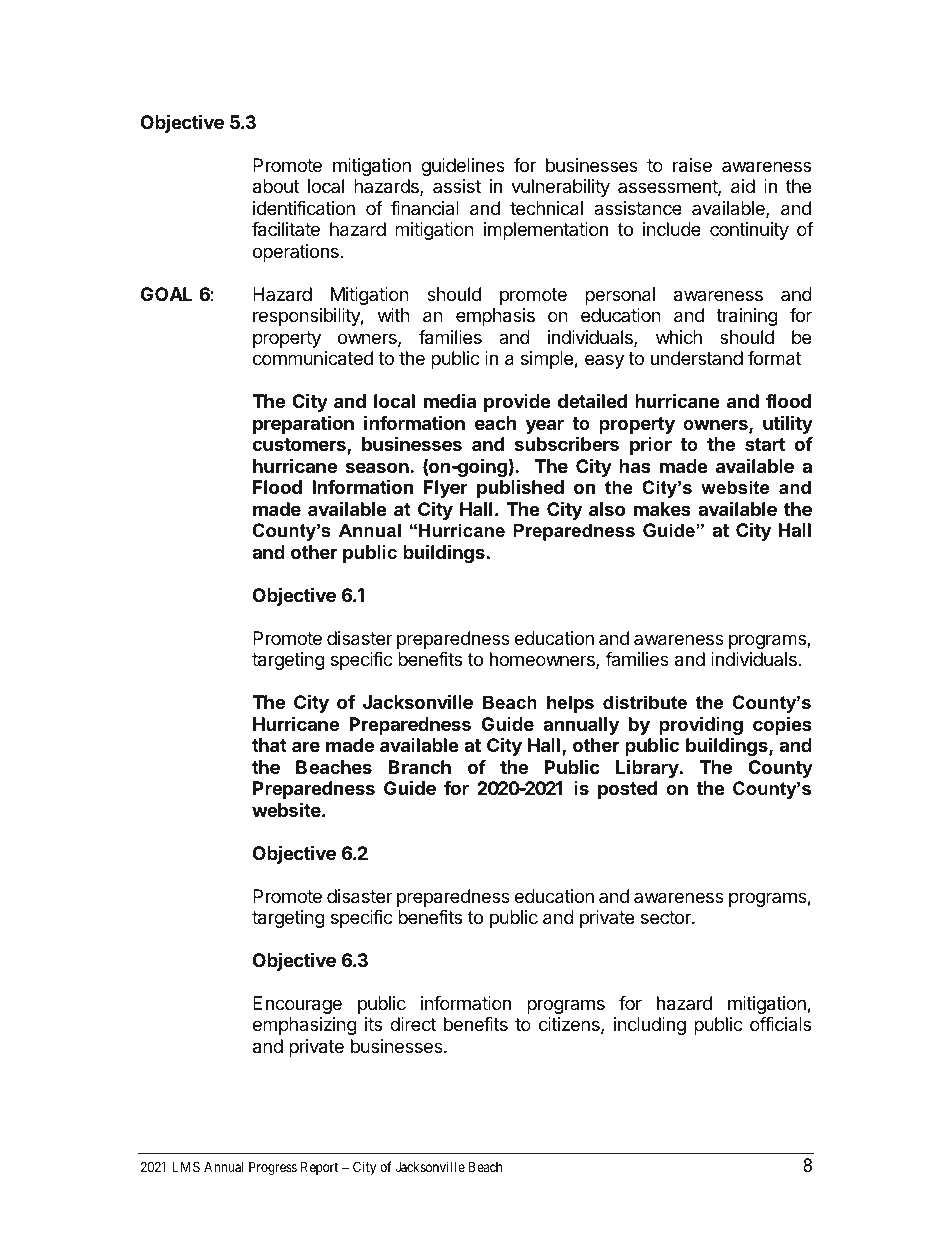 The width and height of the screenshot is (952, 1233). I want to click on customers, so click(300, 446).
